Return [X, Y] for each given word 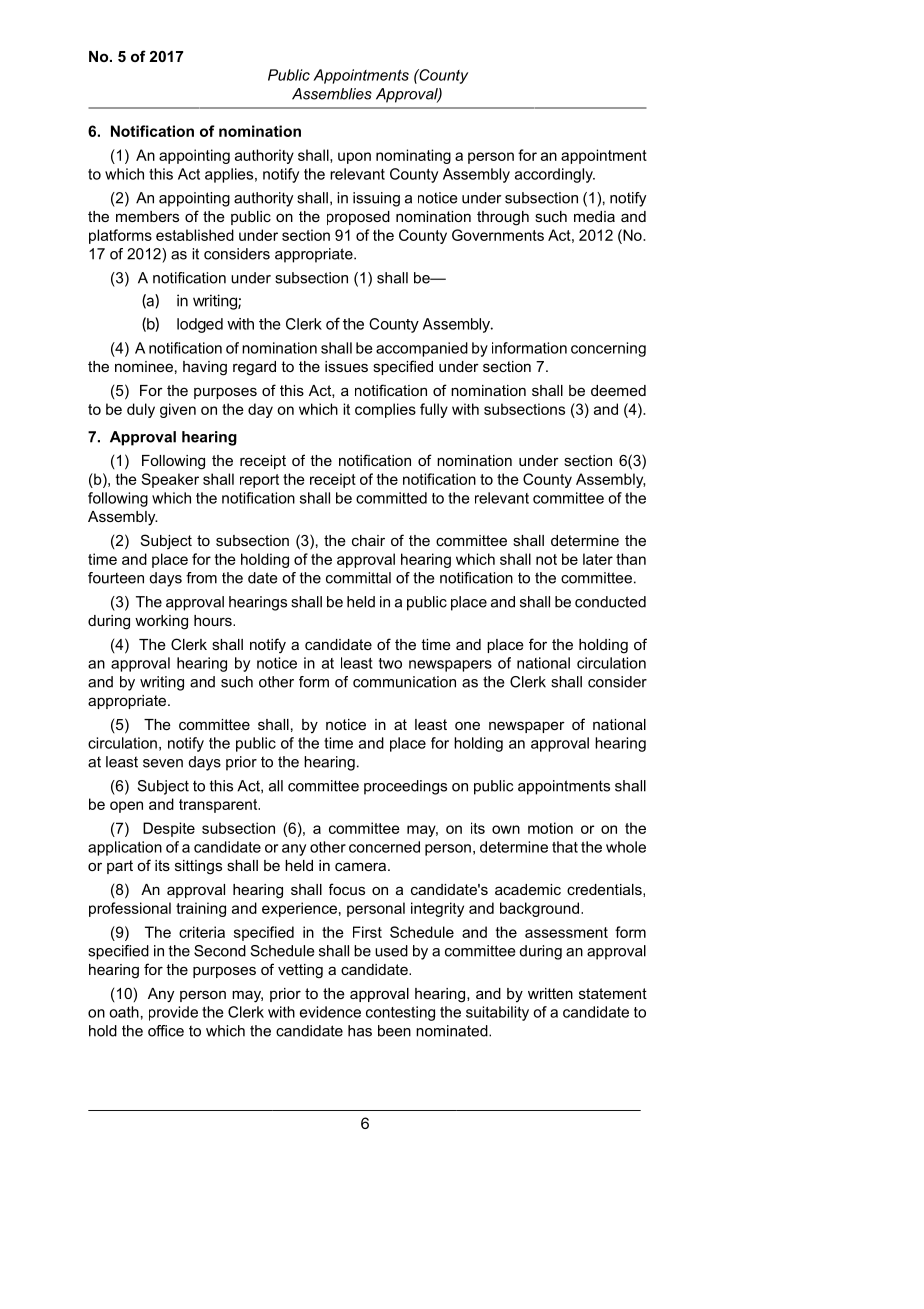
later [598, 559]
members [147, 216]
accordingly [555, 175]
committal [358, 578]
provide [173, 1013]
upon [354, 158]
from [201, 578]
